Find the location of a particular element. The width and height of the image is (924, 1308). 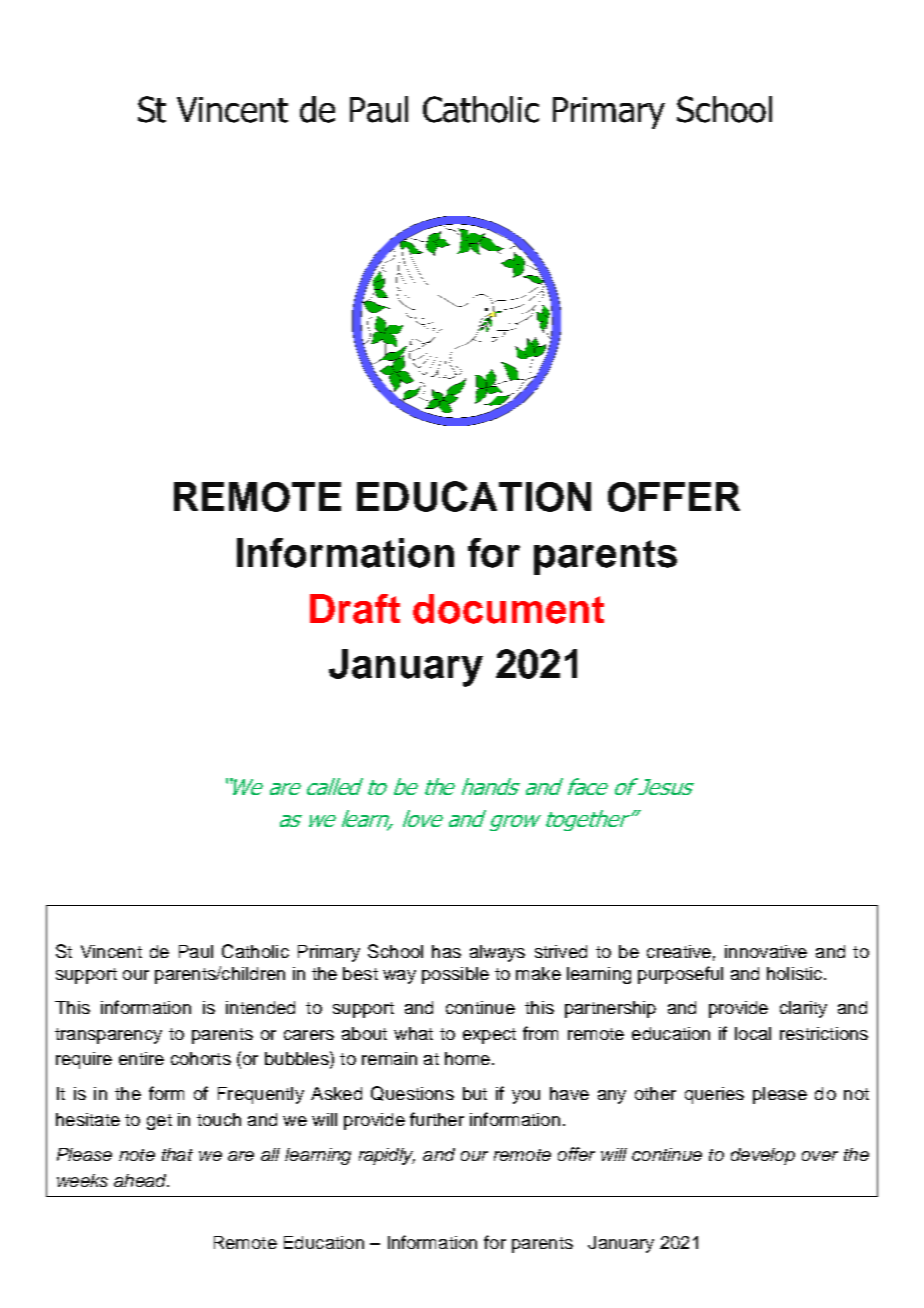

document is located at coordinates (508, 609).
